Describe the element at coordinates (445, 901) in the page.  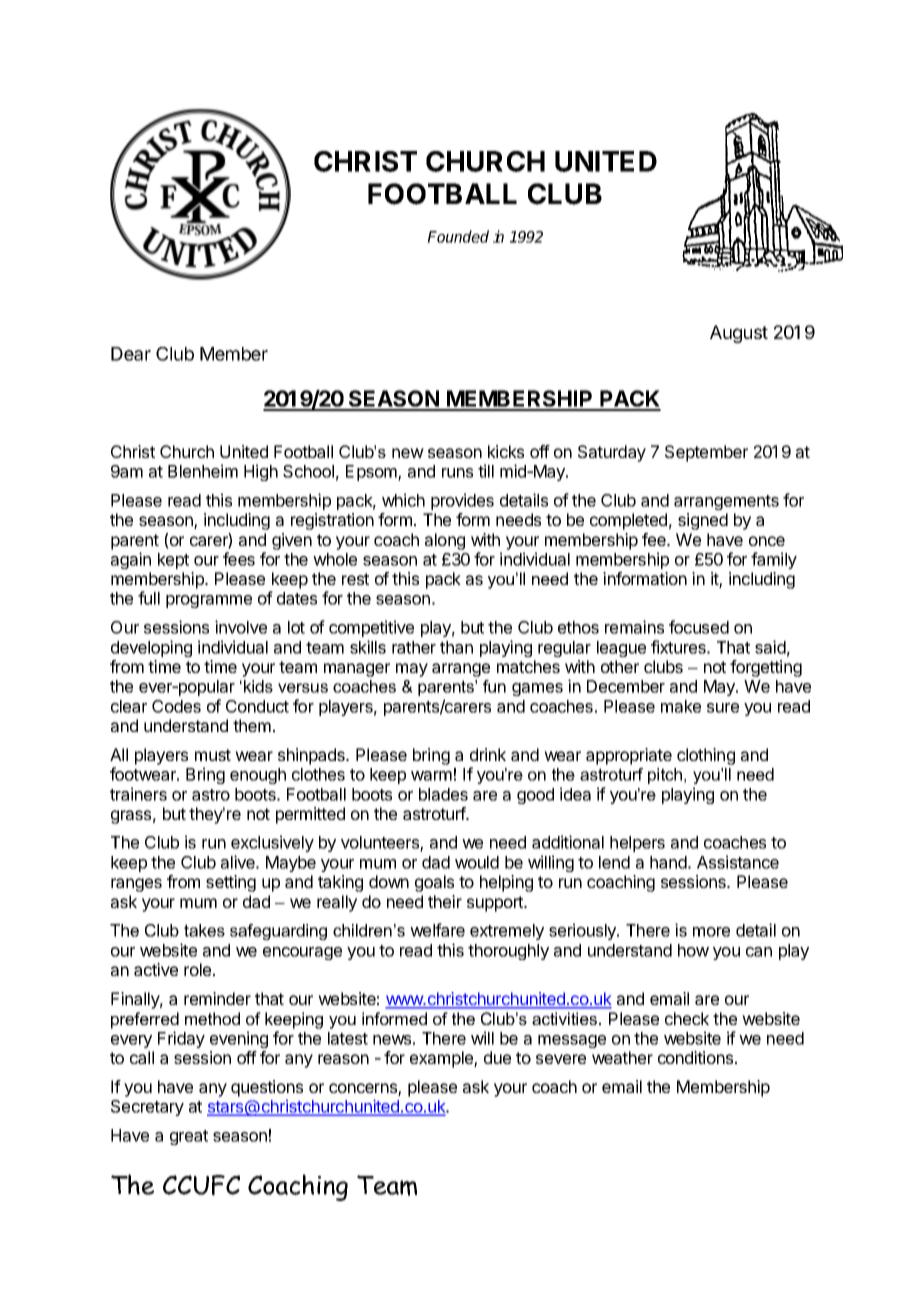
I see `their` at that location.
